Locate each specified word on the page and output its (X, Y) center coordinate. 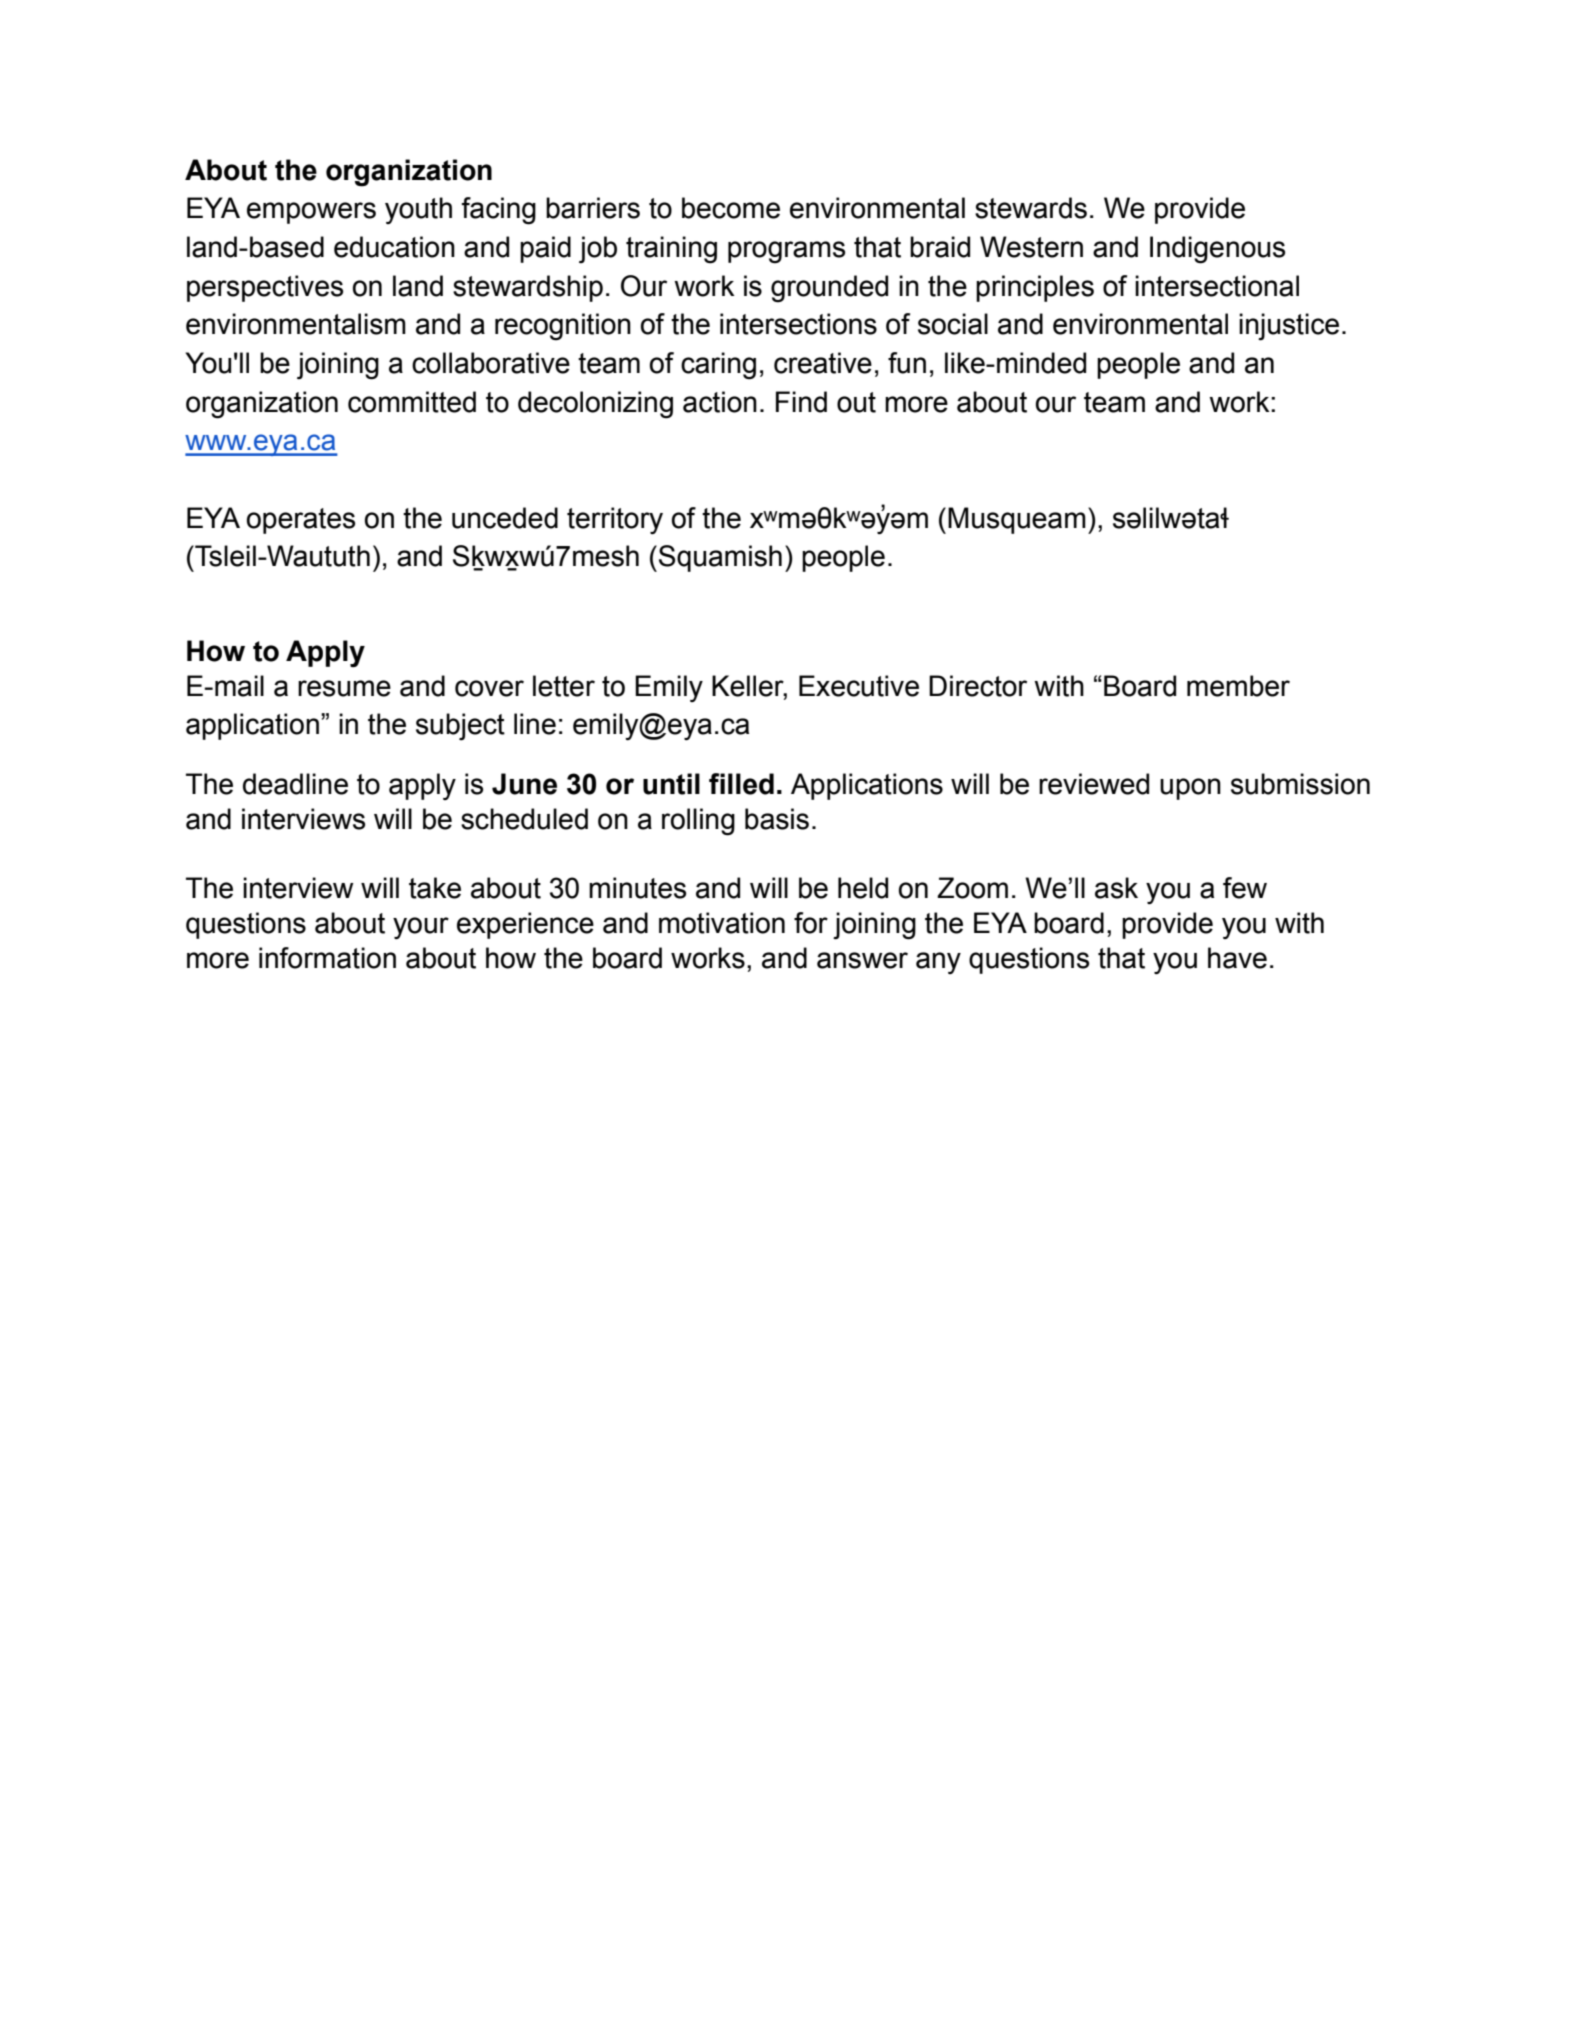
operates (301, 521)
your (421, 928)
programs (786, 252)
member (1238, 686)
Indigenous (1217, 250)
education (394, 247)
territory (615, 520)
